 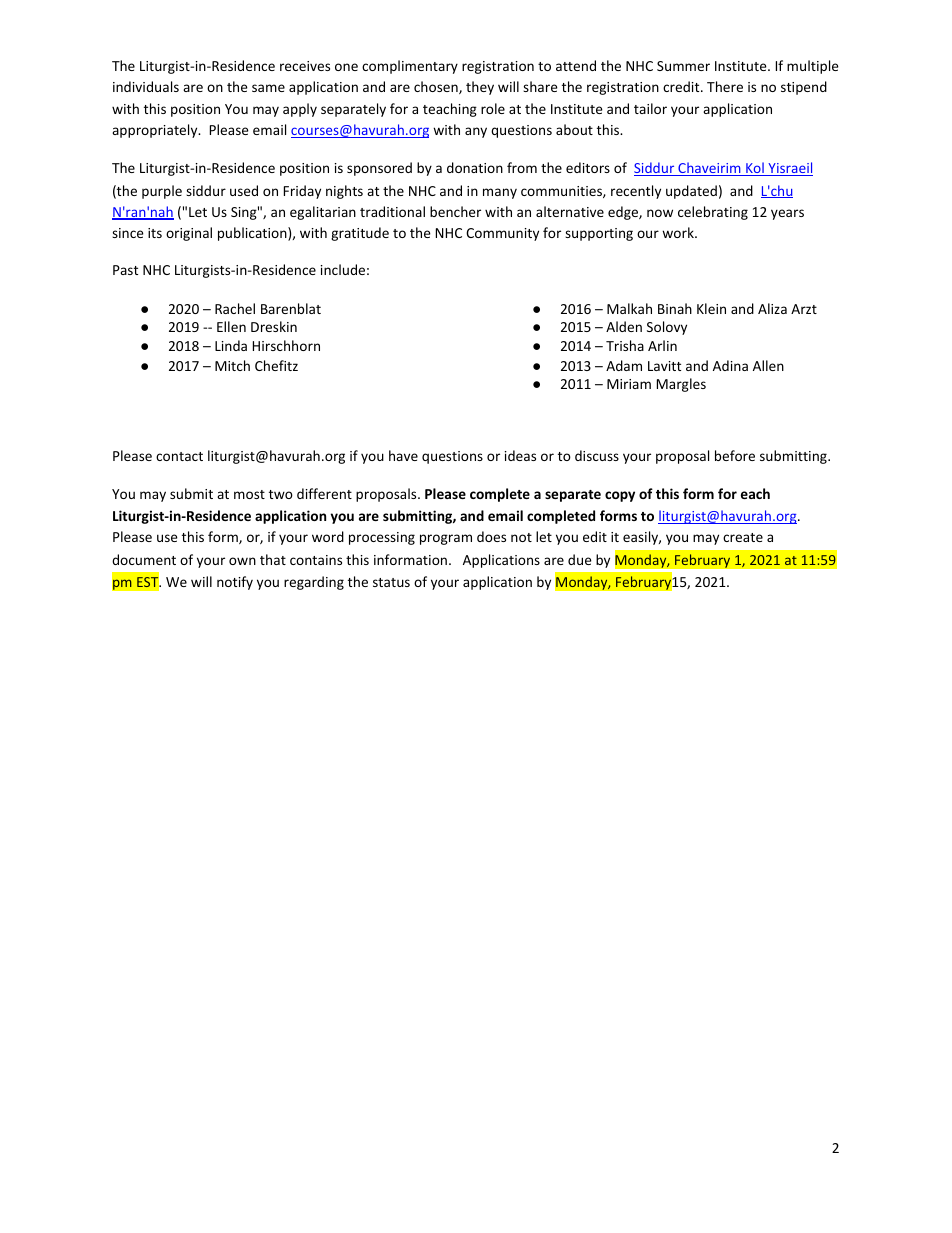 I want to click on program, so click(x=446, y=539).
